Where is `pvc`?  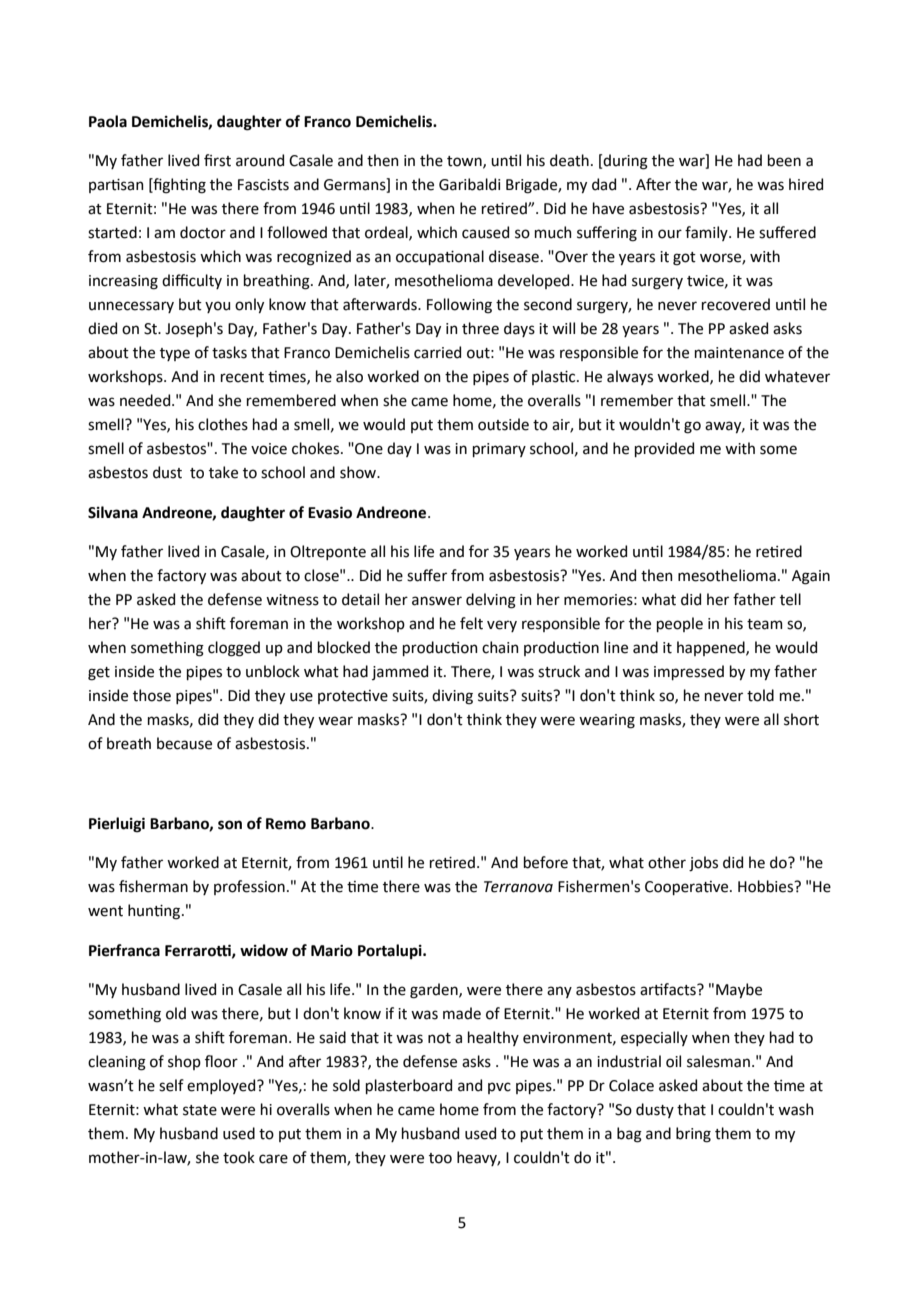 pvc is located at coordinates (499, 1088).
